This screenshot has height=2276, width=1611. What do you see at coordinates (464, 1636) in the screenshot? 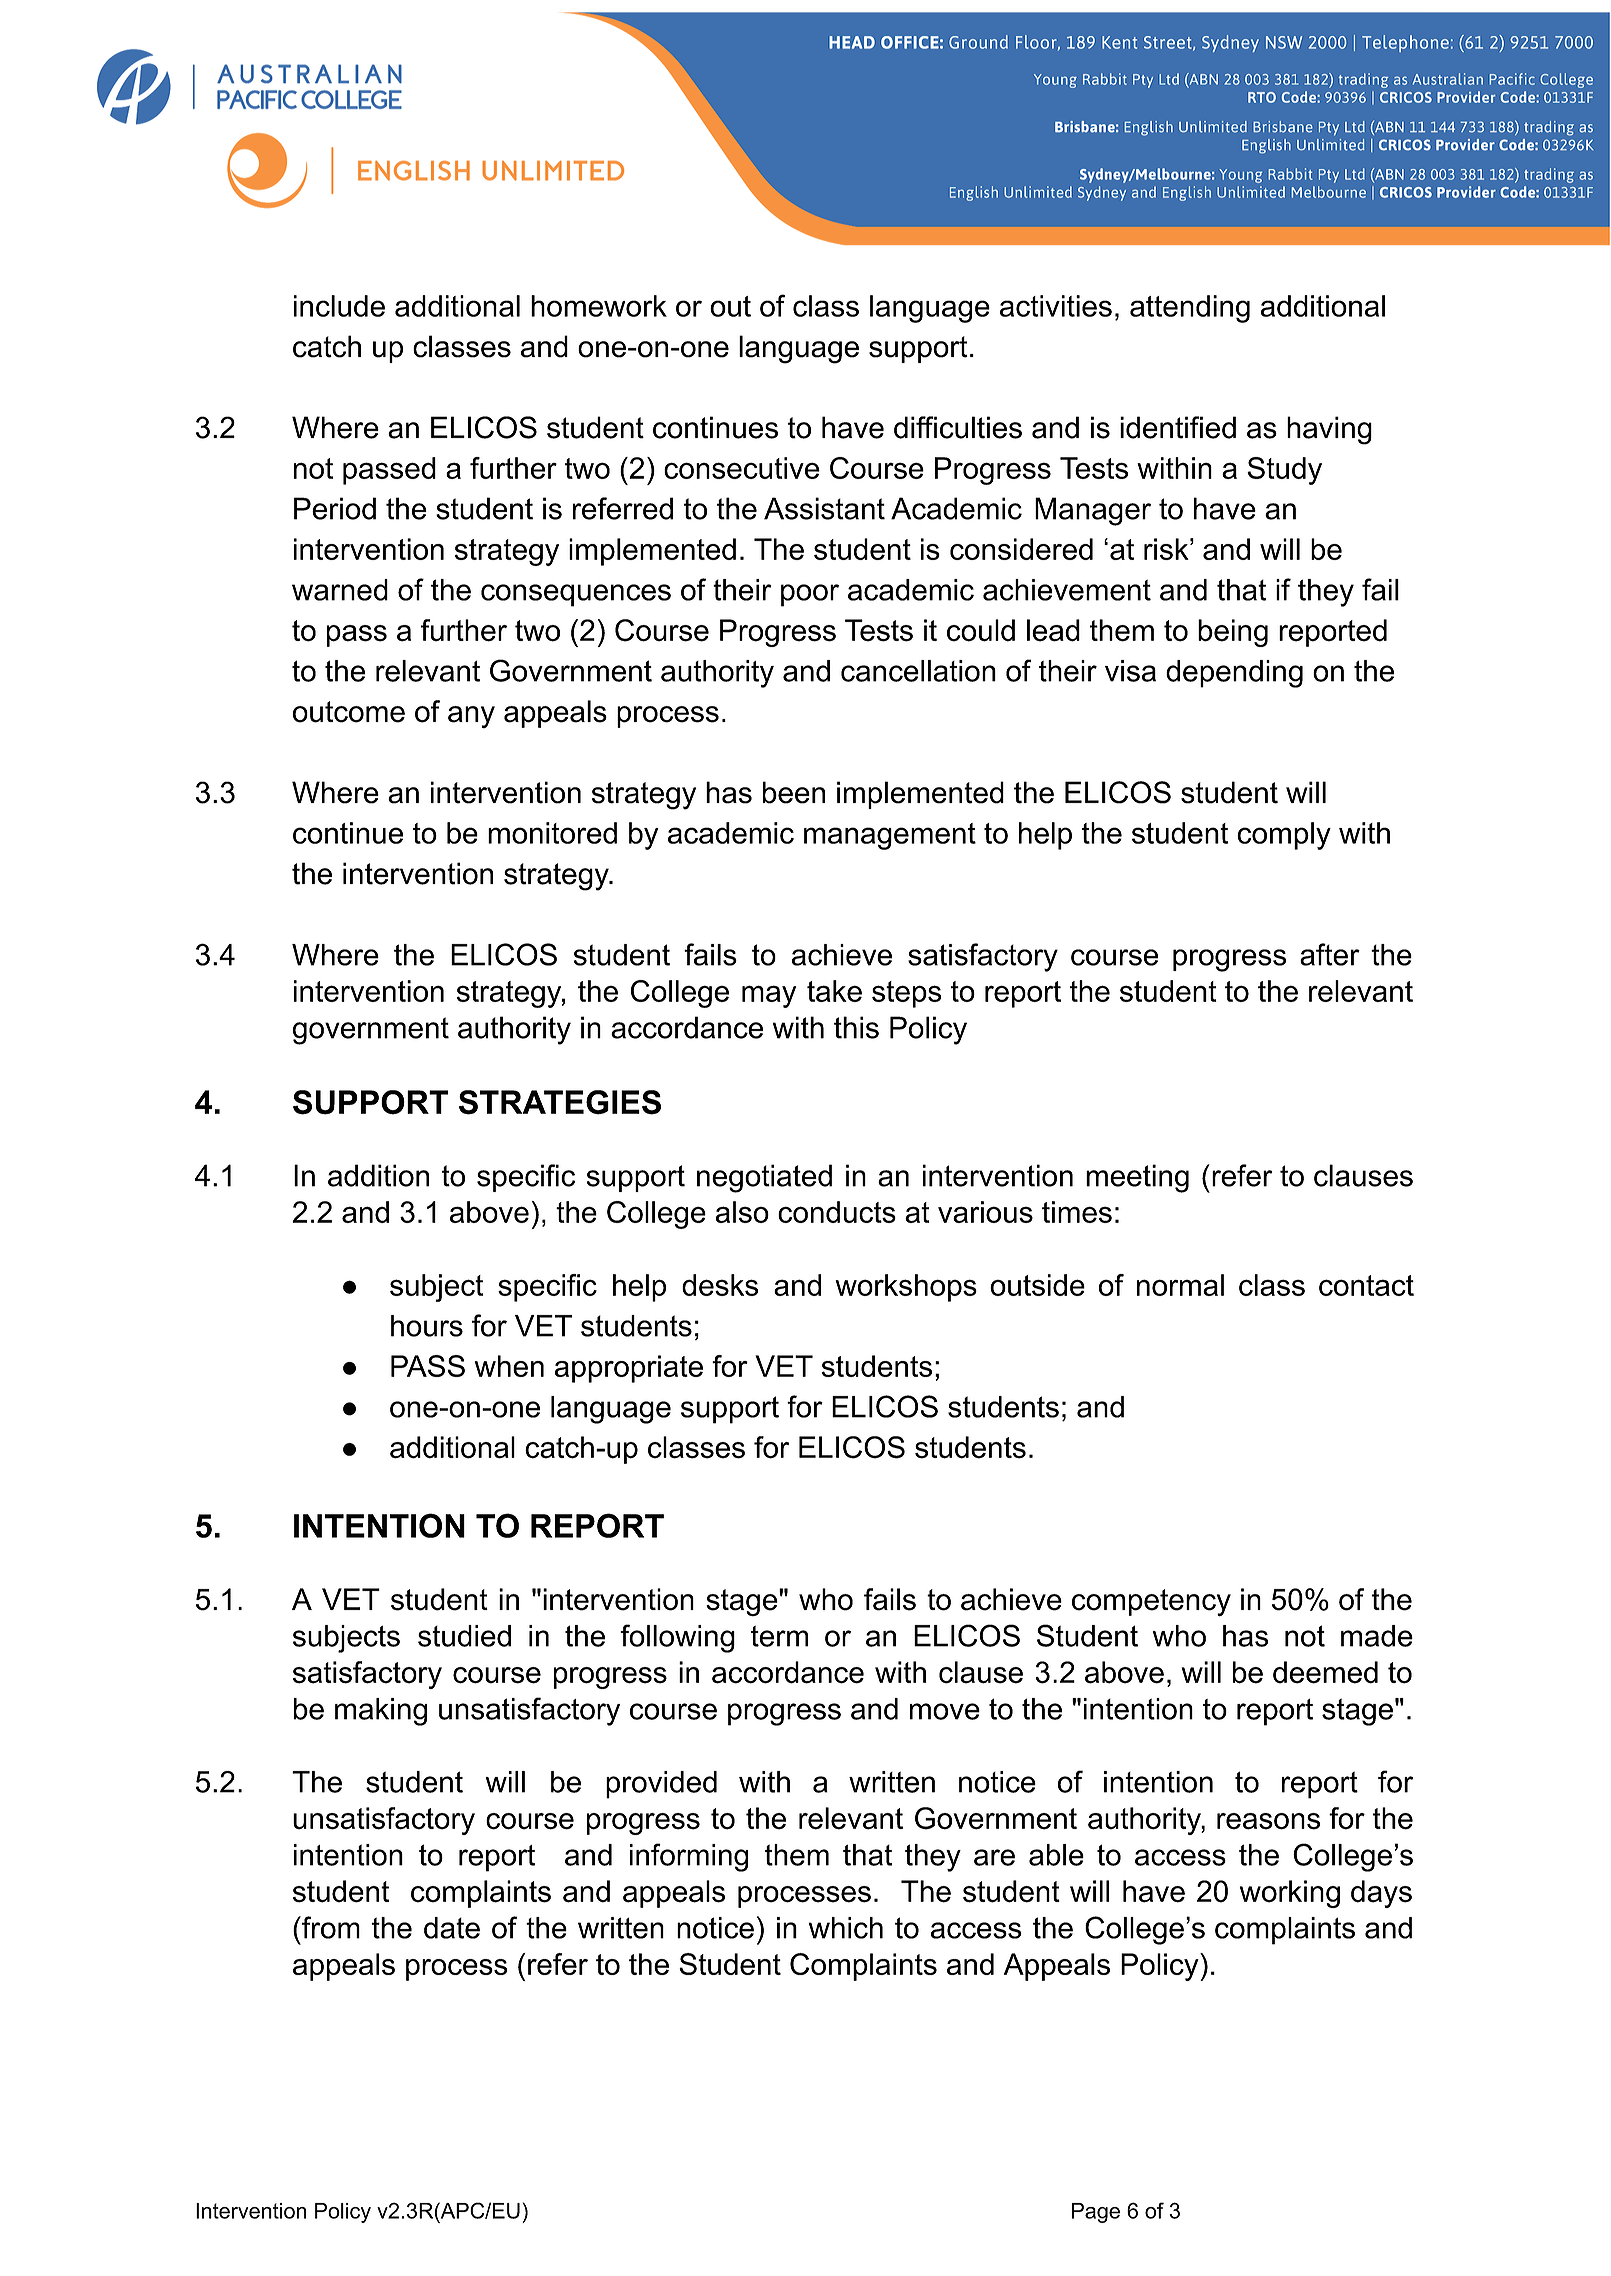
I see `studied` at bounding box center [464, 1636].
